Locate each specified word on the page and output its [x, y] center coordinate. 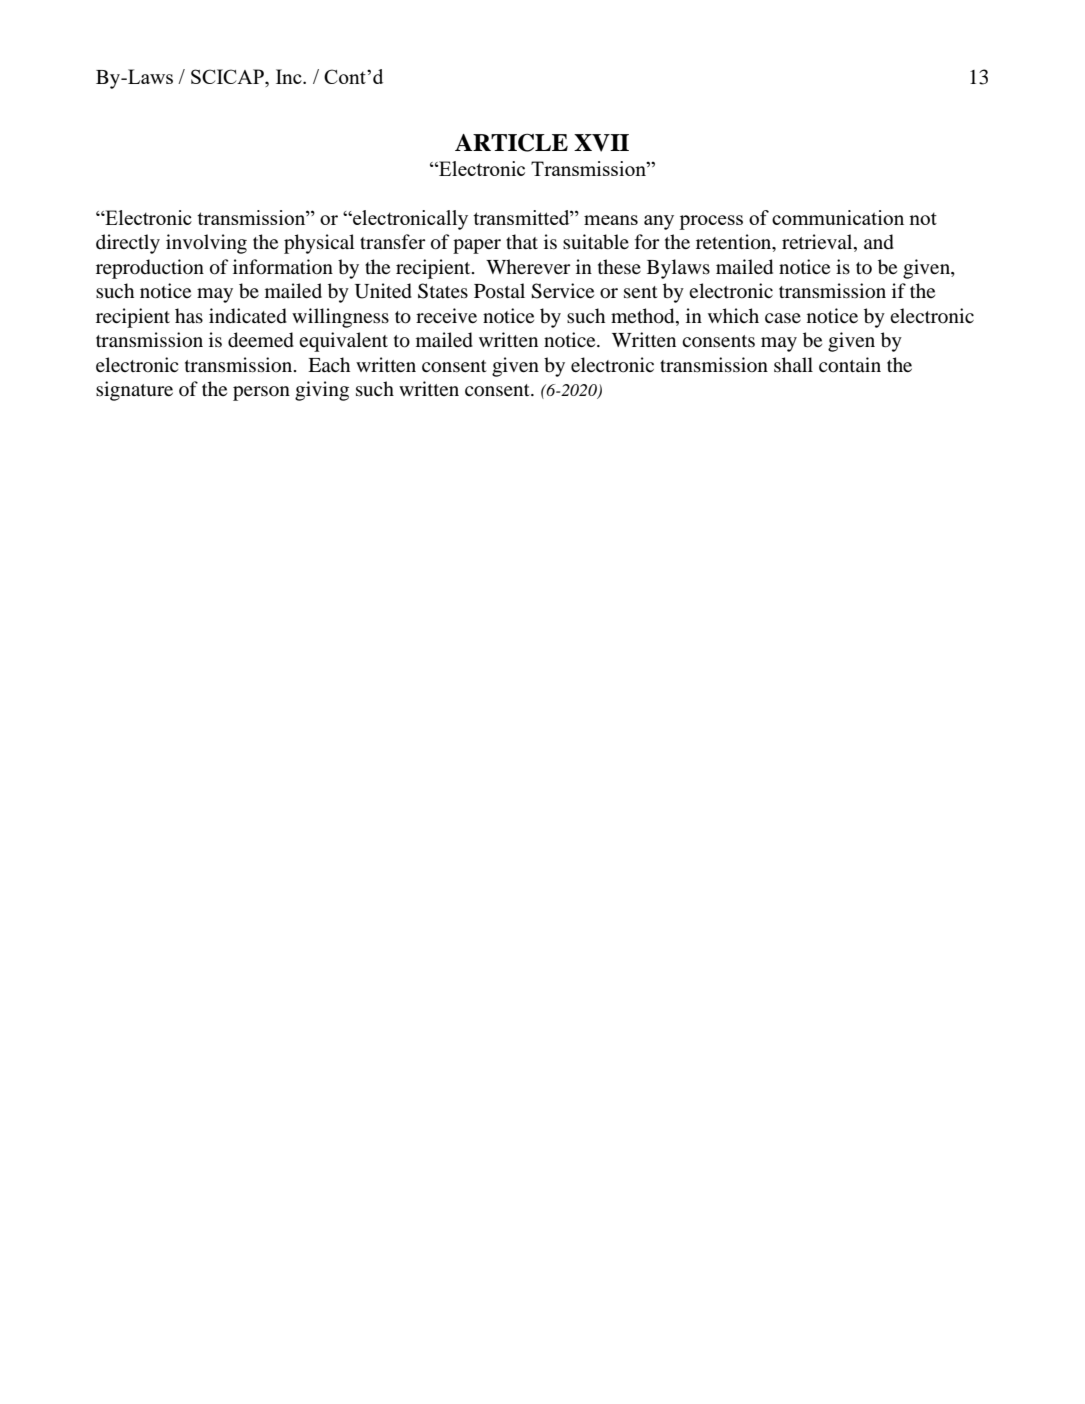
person [261, 393]
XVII [601, 143]
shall [793, 364]
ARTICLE [511, 143]
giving [322, 391]
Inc [290, 76]
